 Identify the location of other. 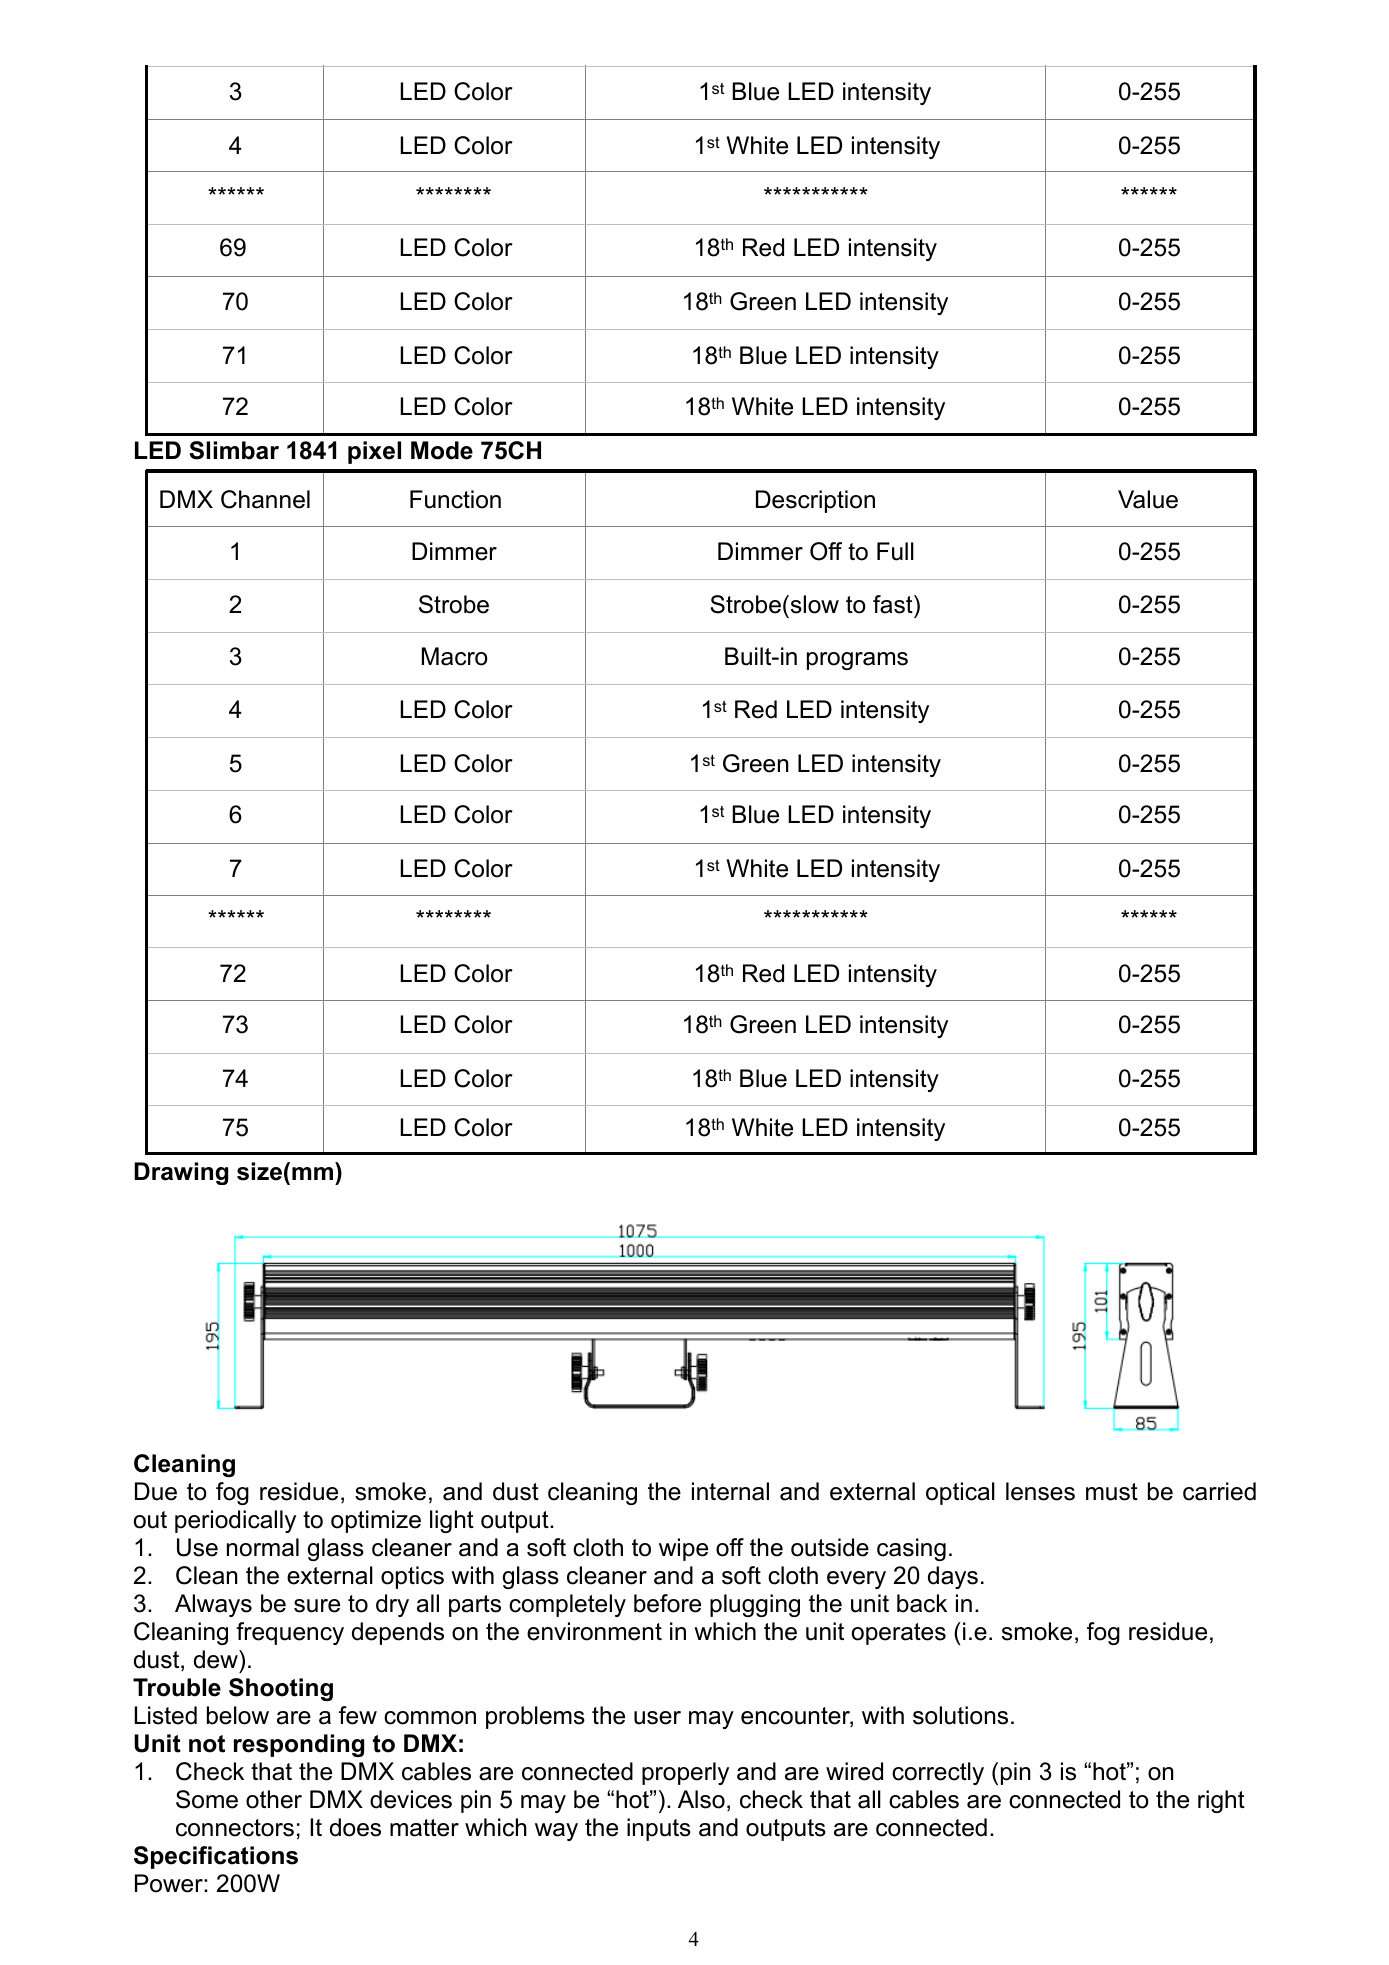
(274, 1799).
